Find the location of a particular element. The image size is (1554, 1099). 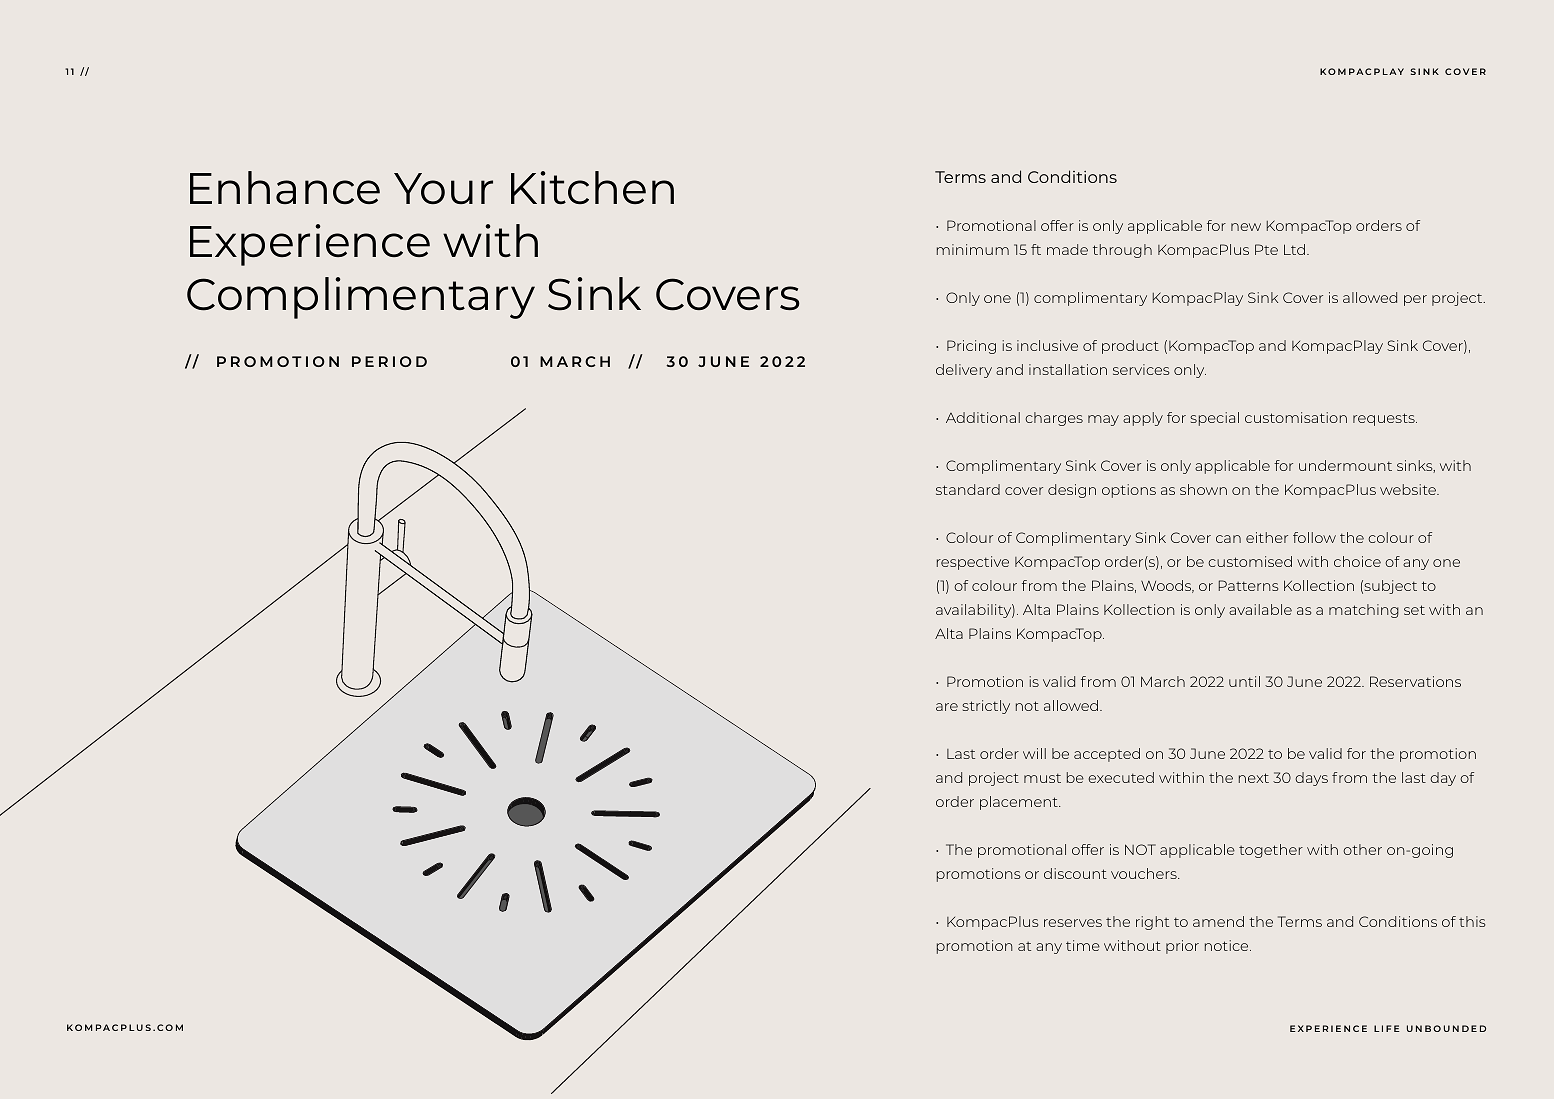

PERIOD is located at coordinates (389, 361).
